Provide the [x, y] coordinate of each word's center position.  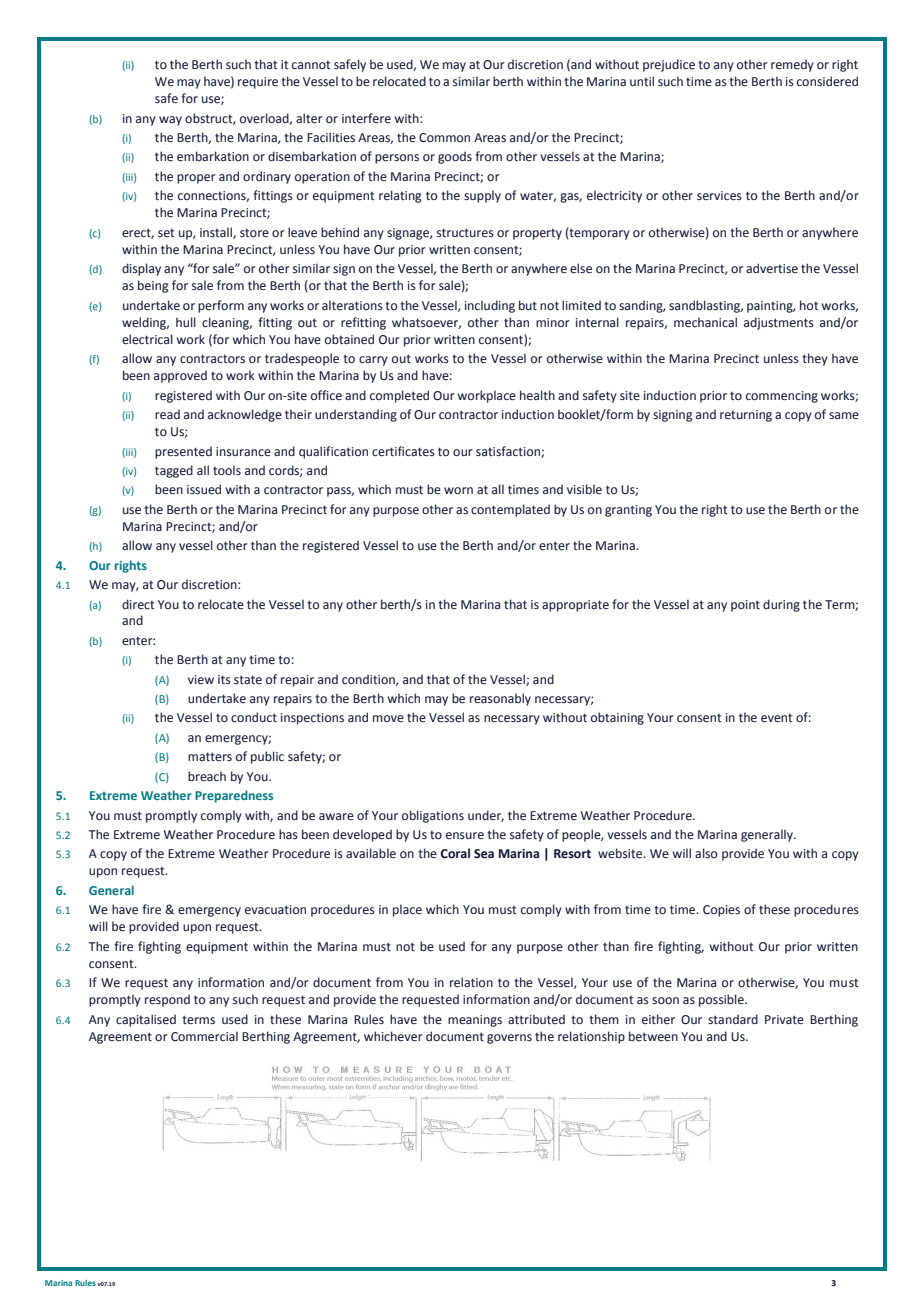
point [745, 606]
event [777, 718]
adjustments [779, 323]
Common [444, 138]
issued [204, 489]
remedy [792, 65]
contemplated [510, 510]
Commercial [204, 1036]
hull [186, 322]
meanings [475, 1021]
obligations [433, 816]
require [258, 83]
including [490, 306]
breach [207, 776]
